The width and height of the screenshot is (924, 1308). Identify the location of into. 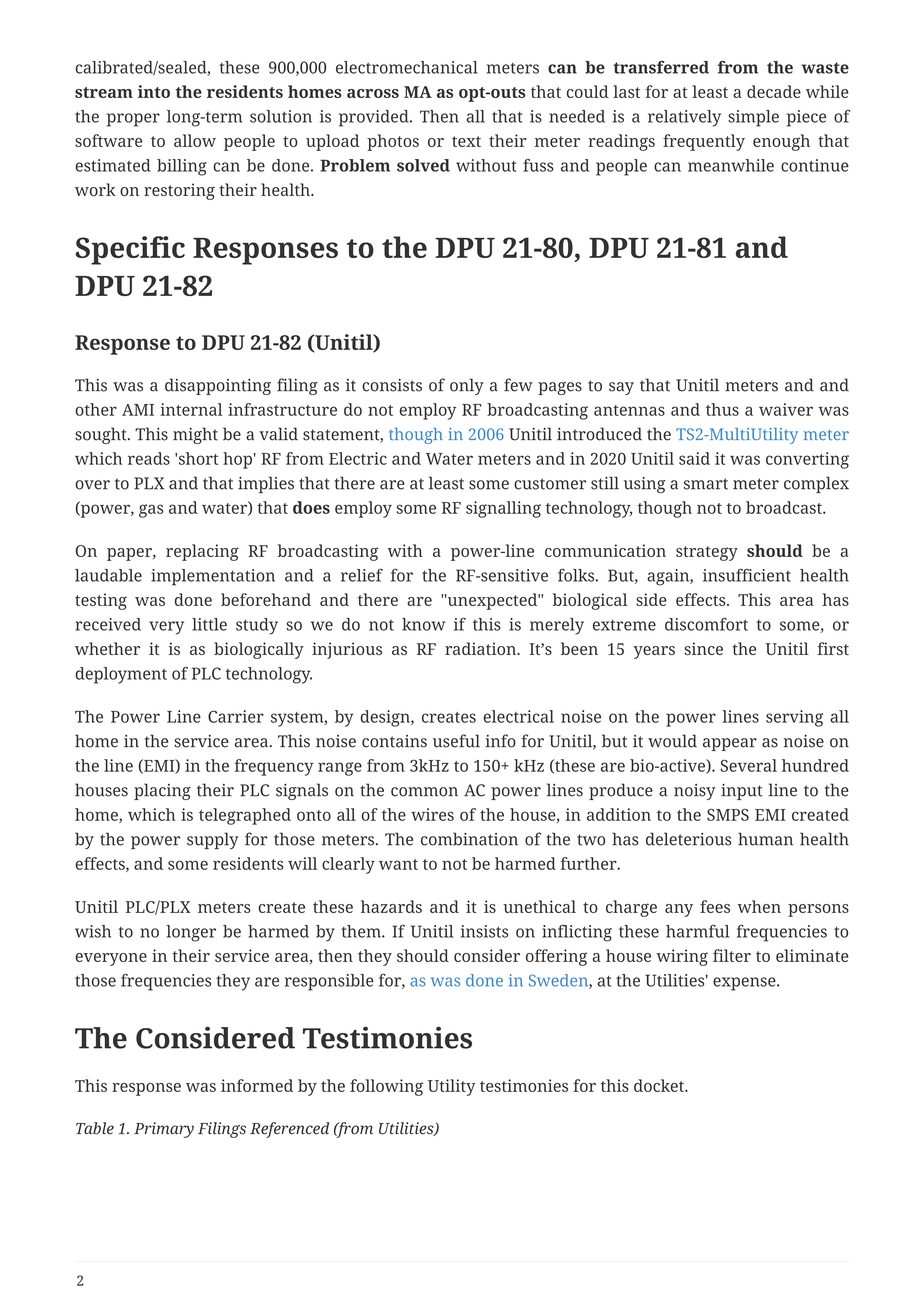
(154, 91).
